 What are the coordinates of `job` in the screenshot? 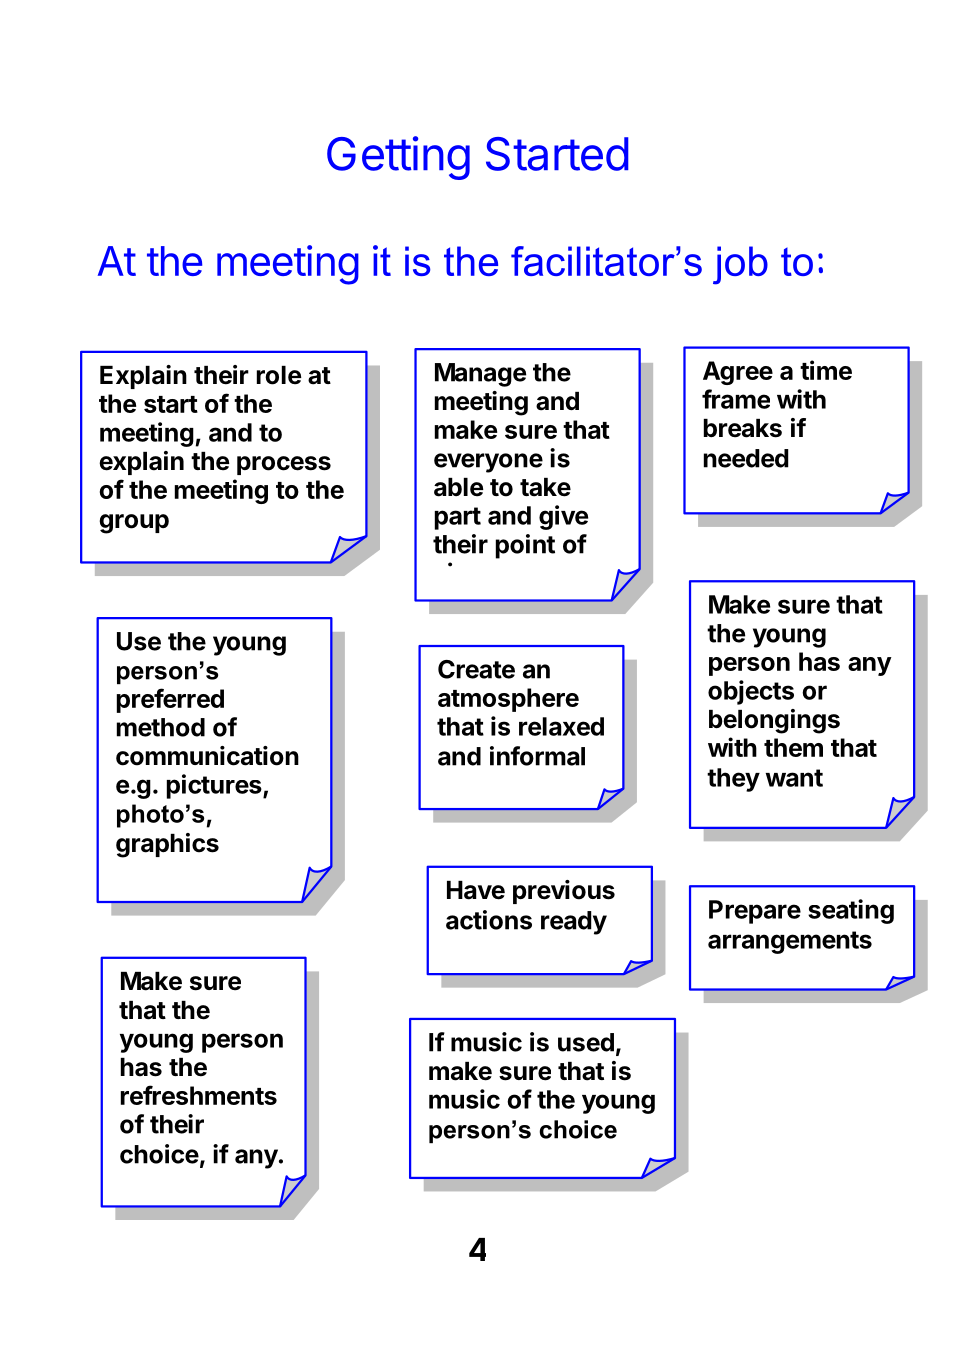 It's located at (740, 265).
